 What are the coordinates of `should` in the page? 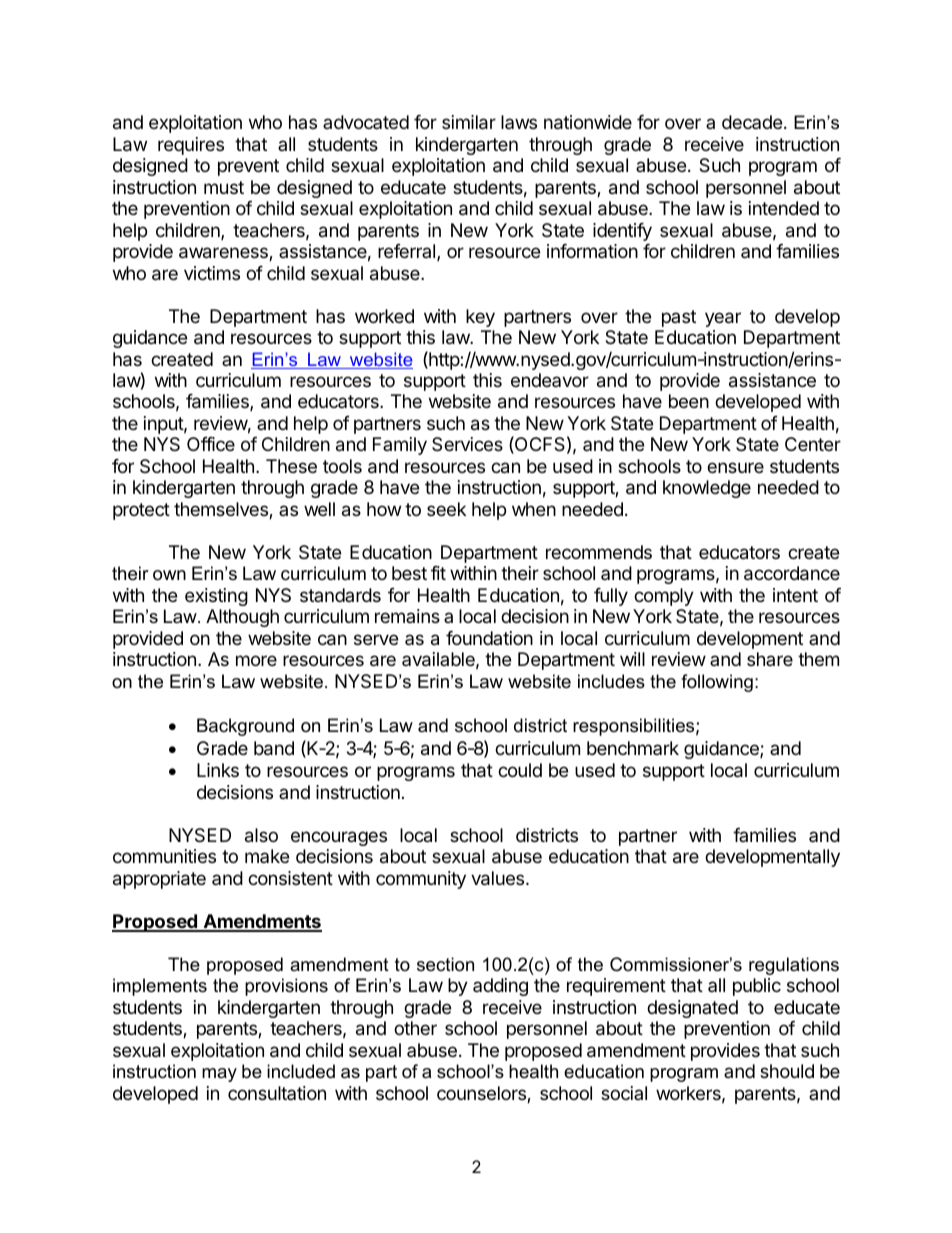 It's located at (787, 1071).
